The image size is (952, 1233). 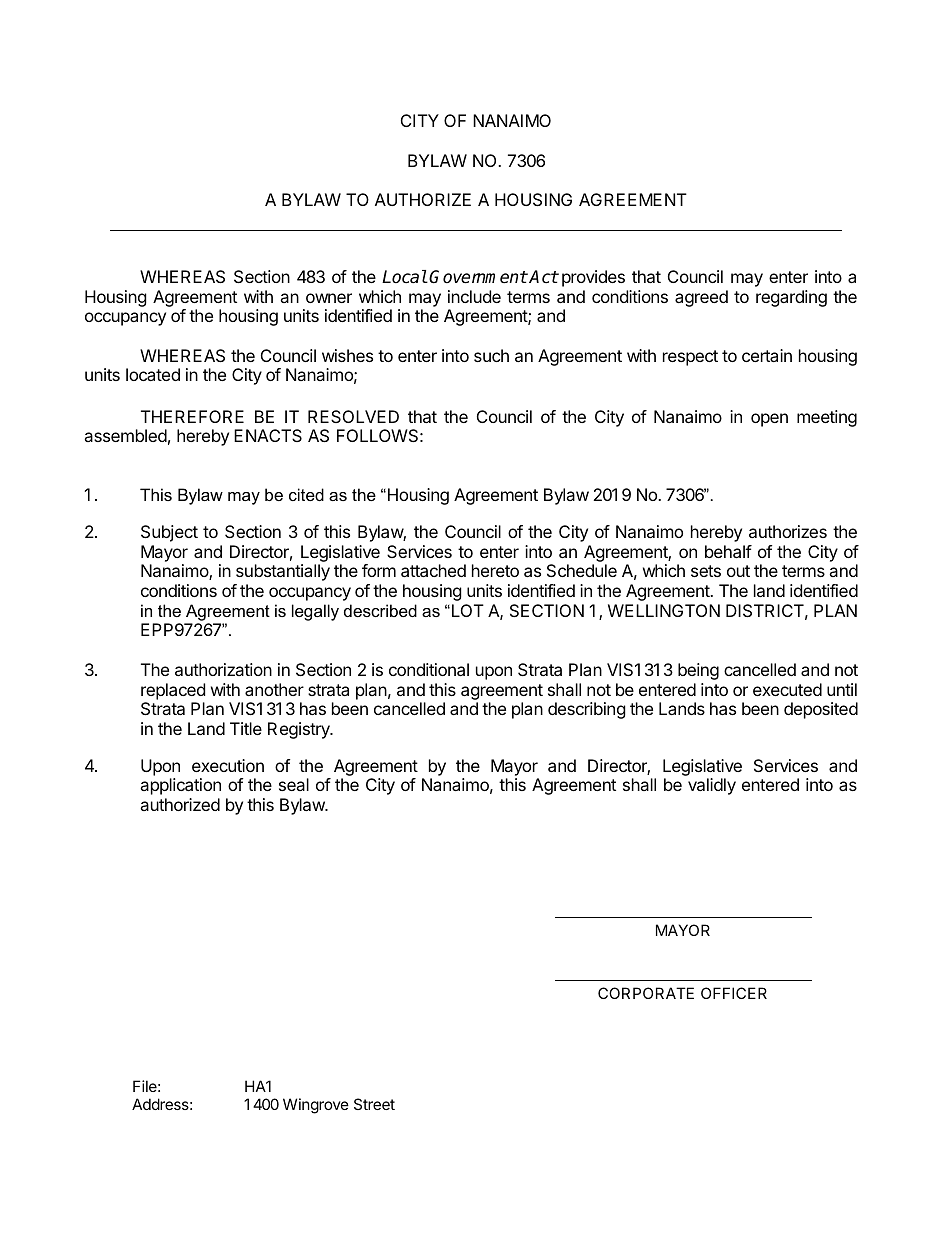 I want to click on behalf, so click(x=728, y=551).
